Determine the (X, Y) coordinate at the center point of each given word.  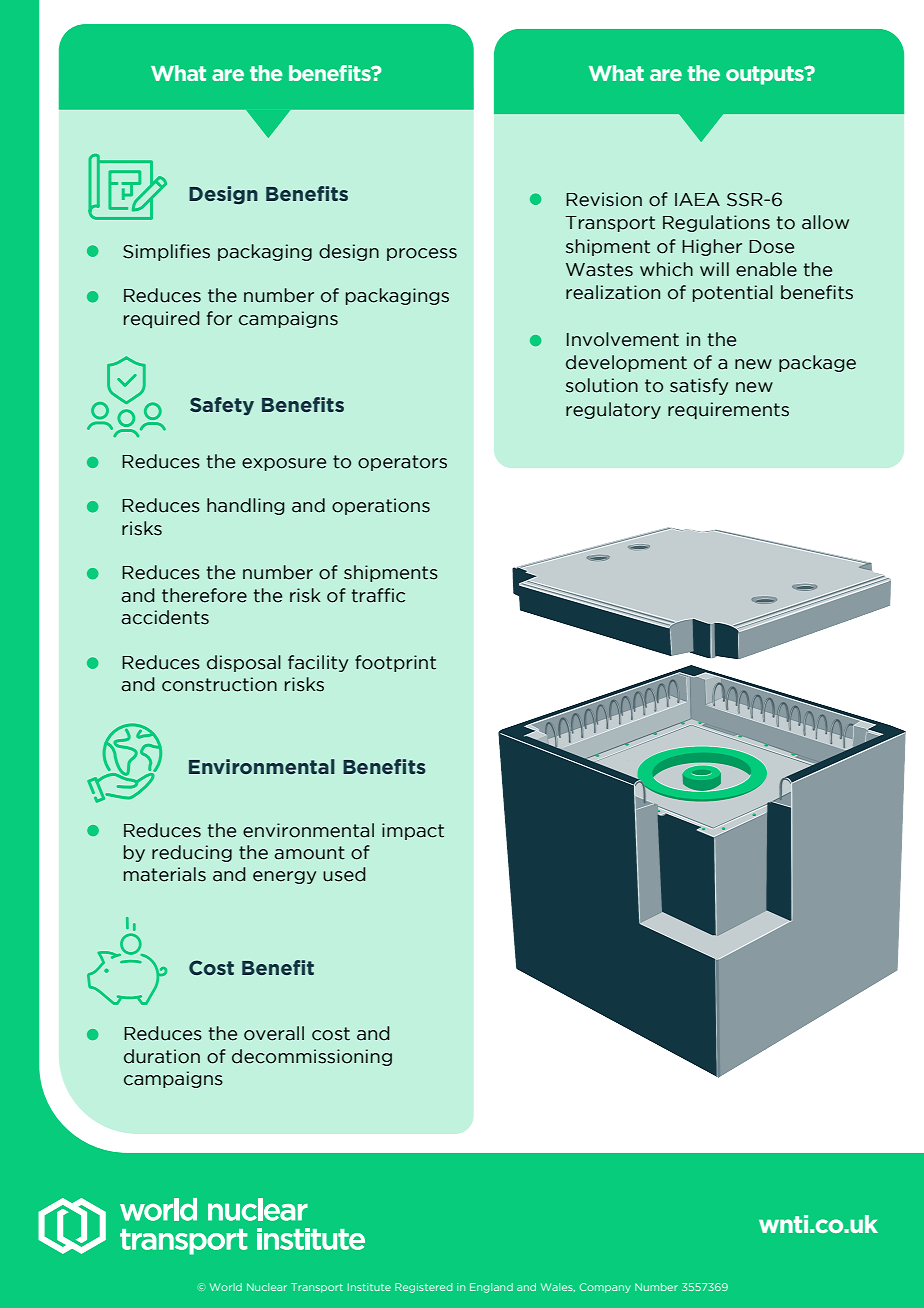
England (491, 1288)
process (422, 254)
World (226, 1287)
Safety (222, 406)
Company (605, 1288)
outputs (766, 75)
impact (413, 831)
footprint (395, 663)
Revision (604, 199)
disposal (244, 663)
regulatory (613, 410)
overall (274, 1033)
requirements (728, 410)
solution (602, 385)
